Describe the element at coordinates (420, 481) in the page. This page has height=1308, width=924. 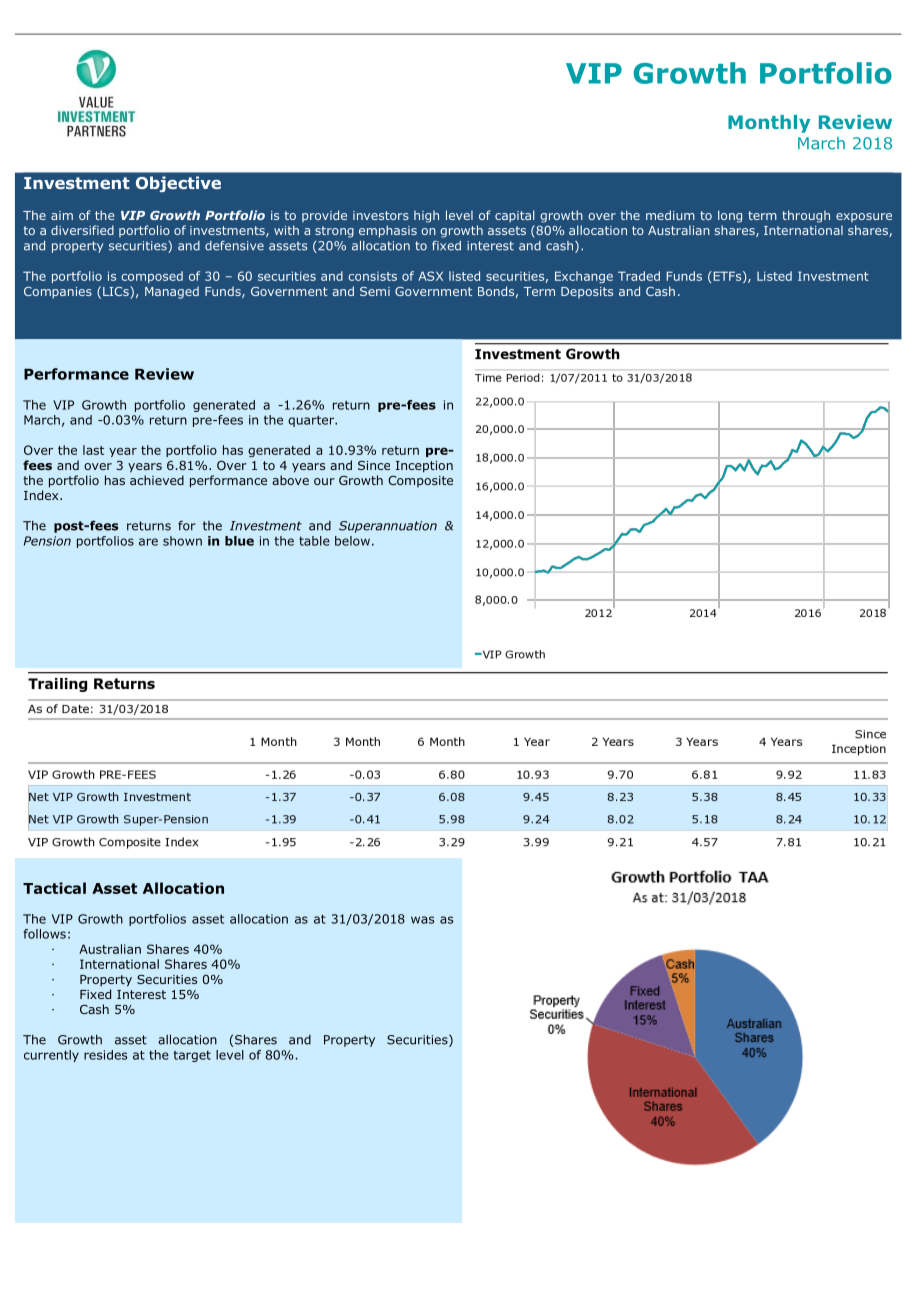
I see `Composite` at that location.
